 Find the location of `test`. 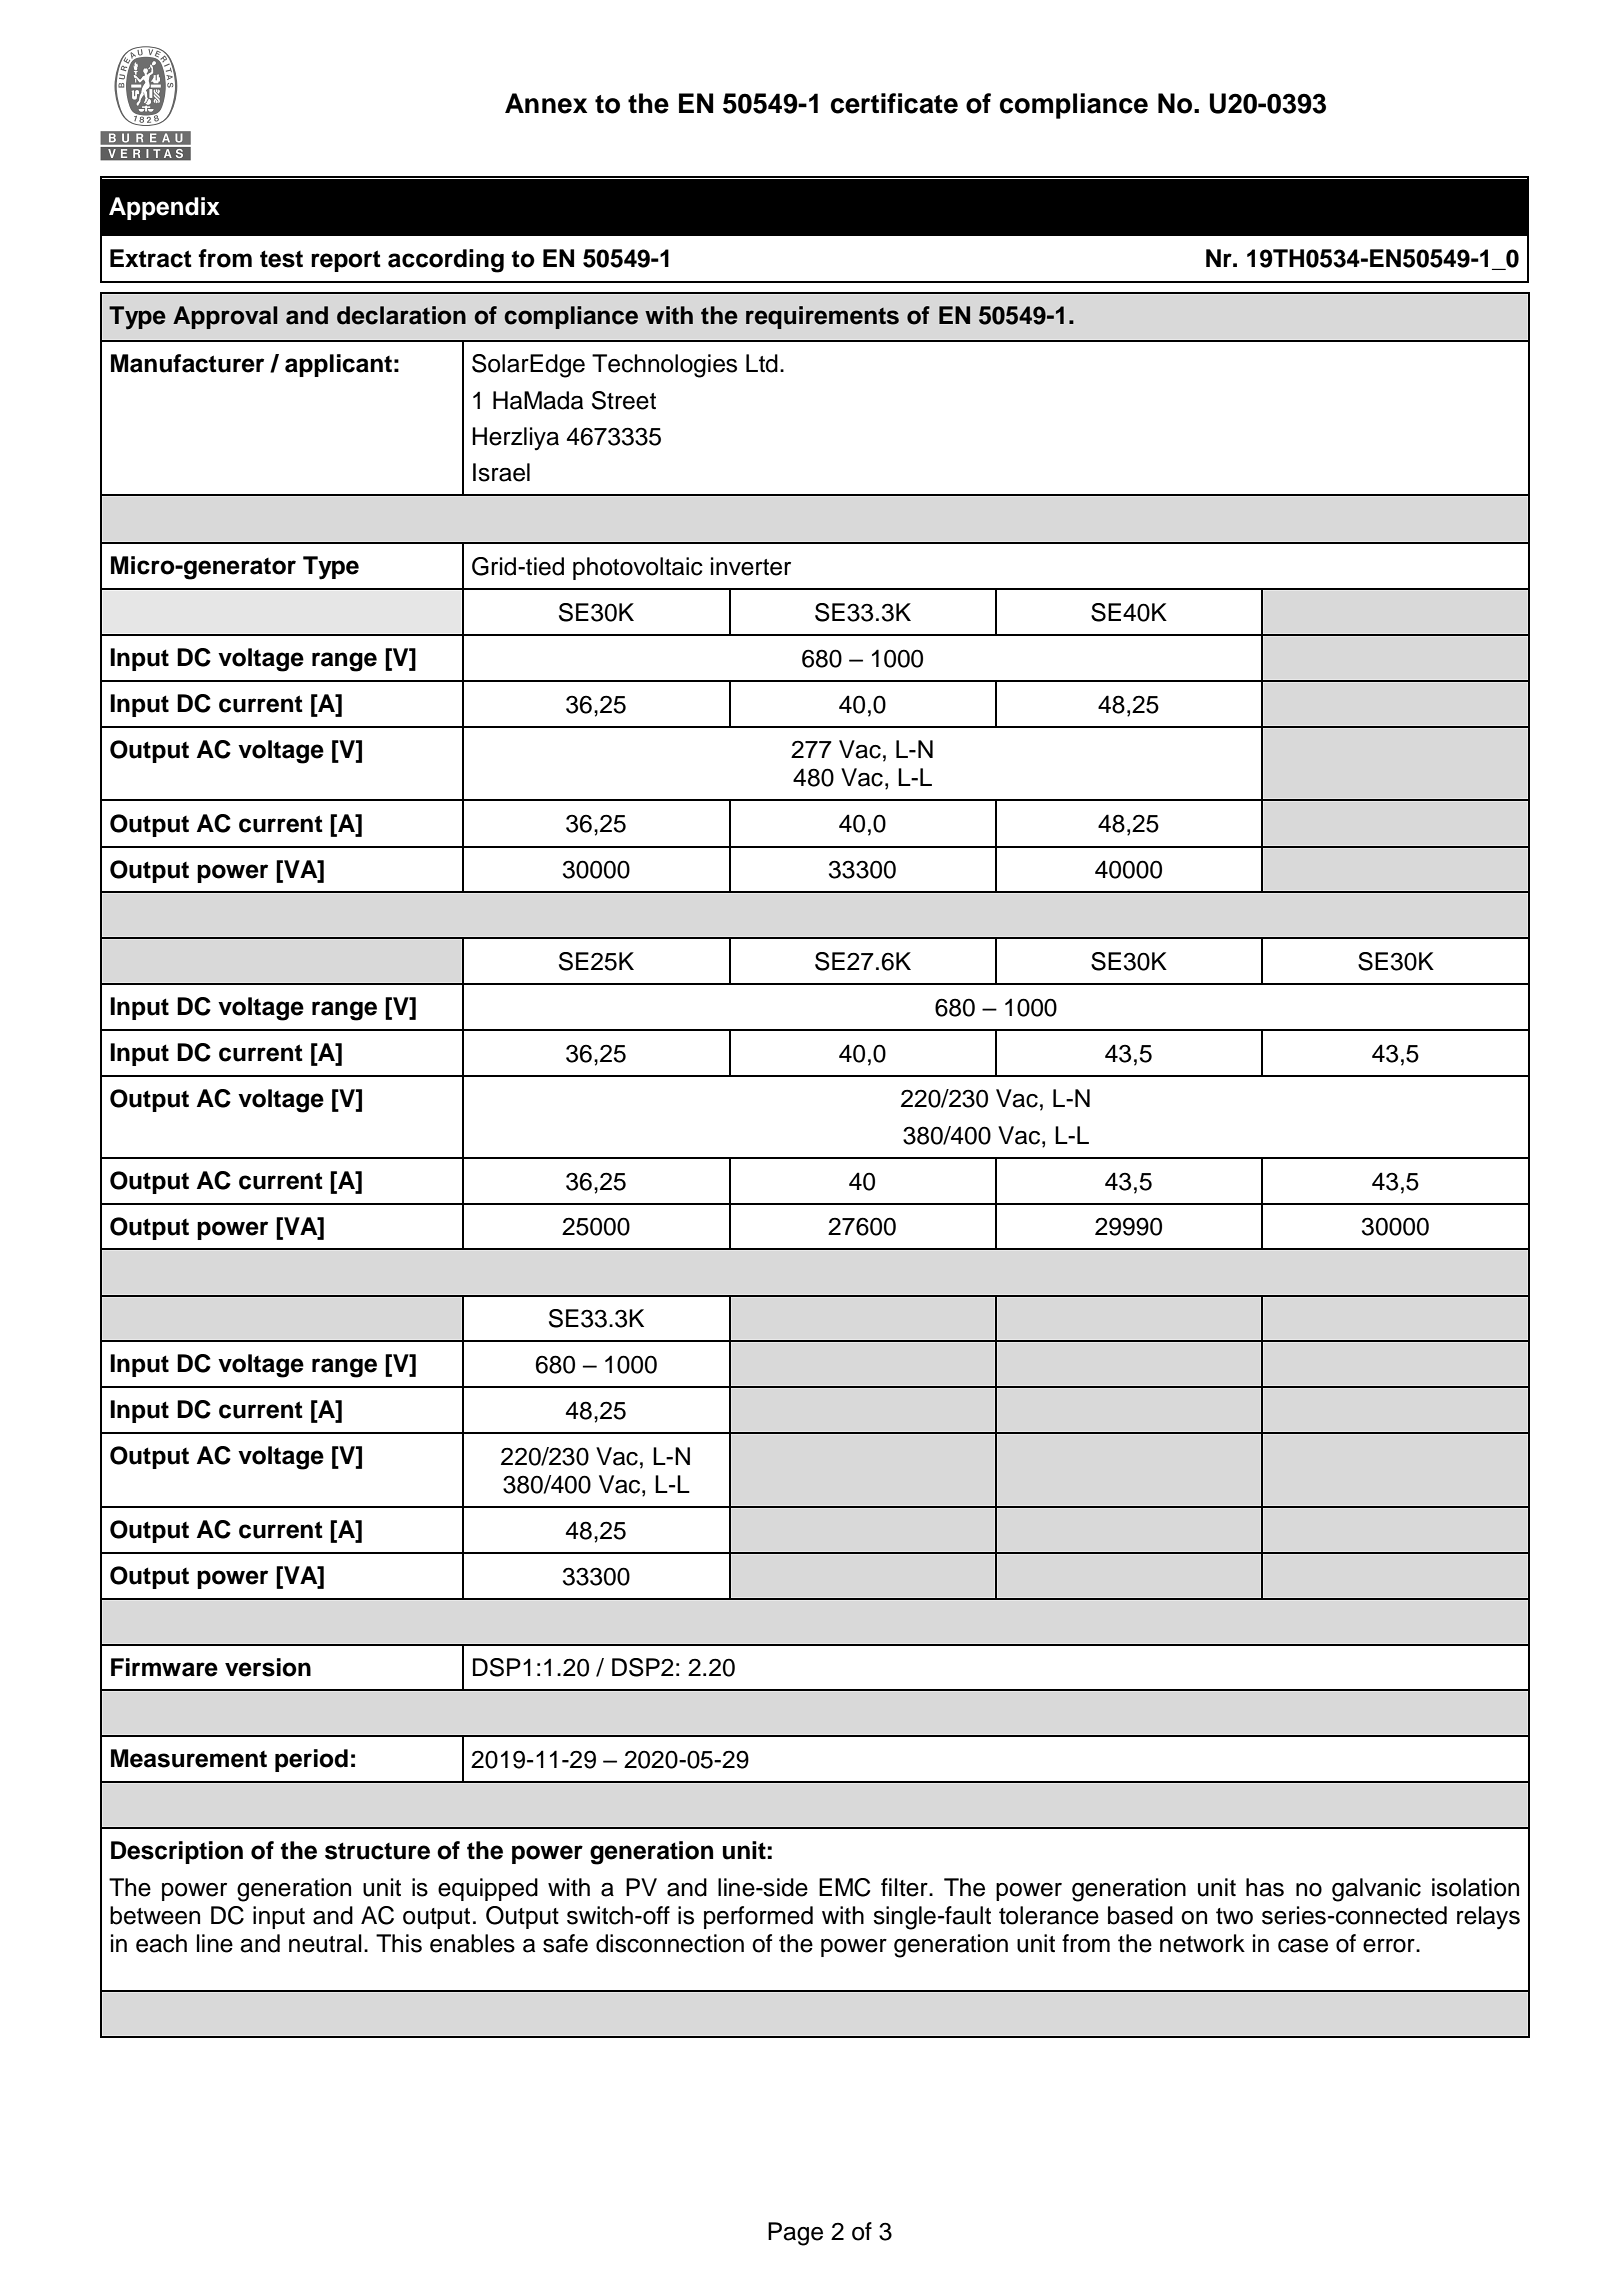

test is located at coordinates (281, 259).
